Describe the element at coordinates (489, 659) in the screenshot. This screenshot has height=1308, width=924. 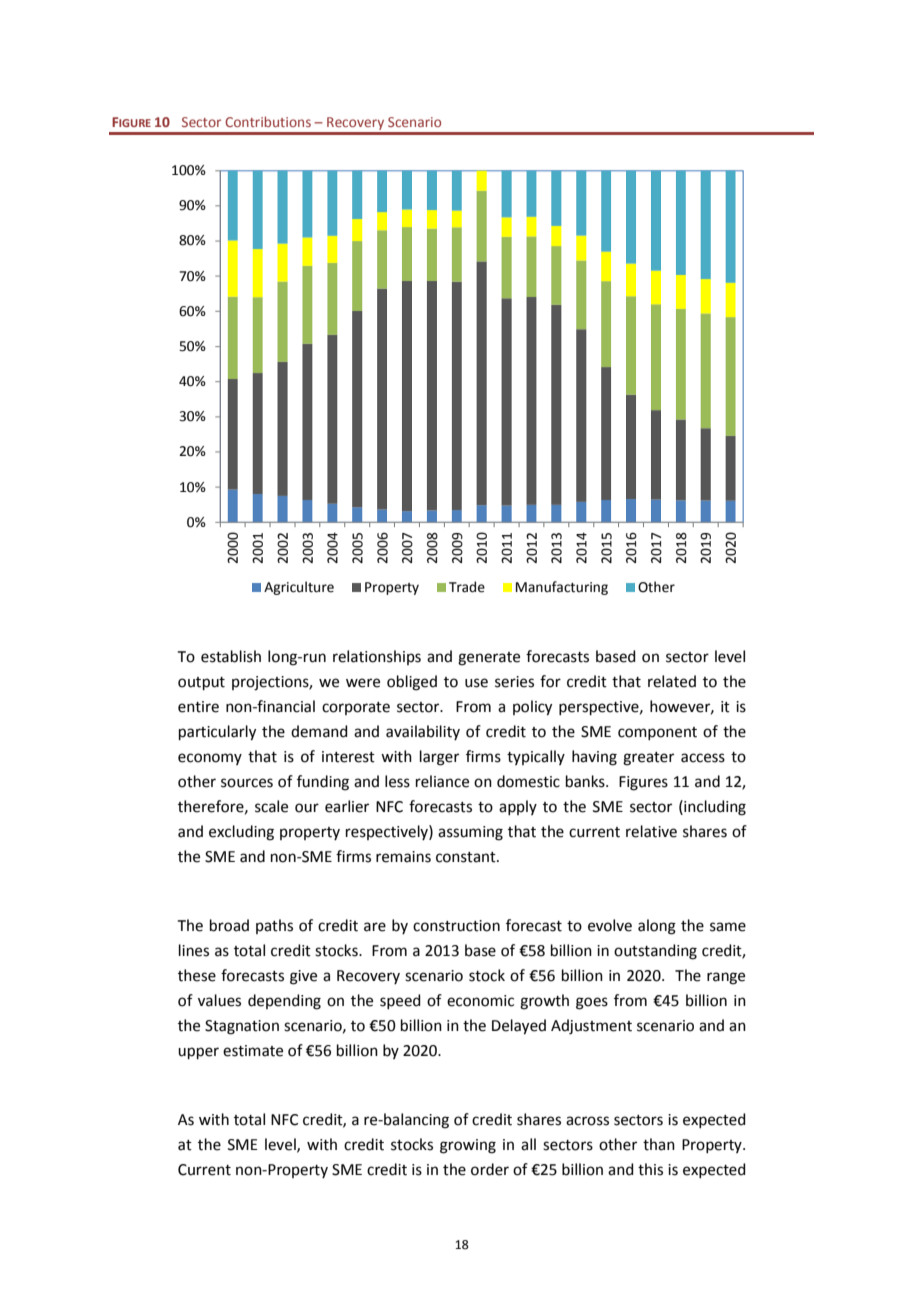
I see `generate` at that location.
